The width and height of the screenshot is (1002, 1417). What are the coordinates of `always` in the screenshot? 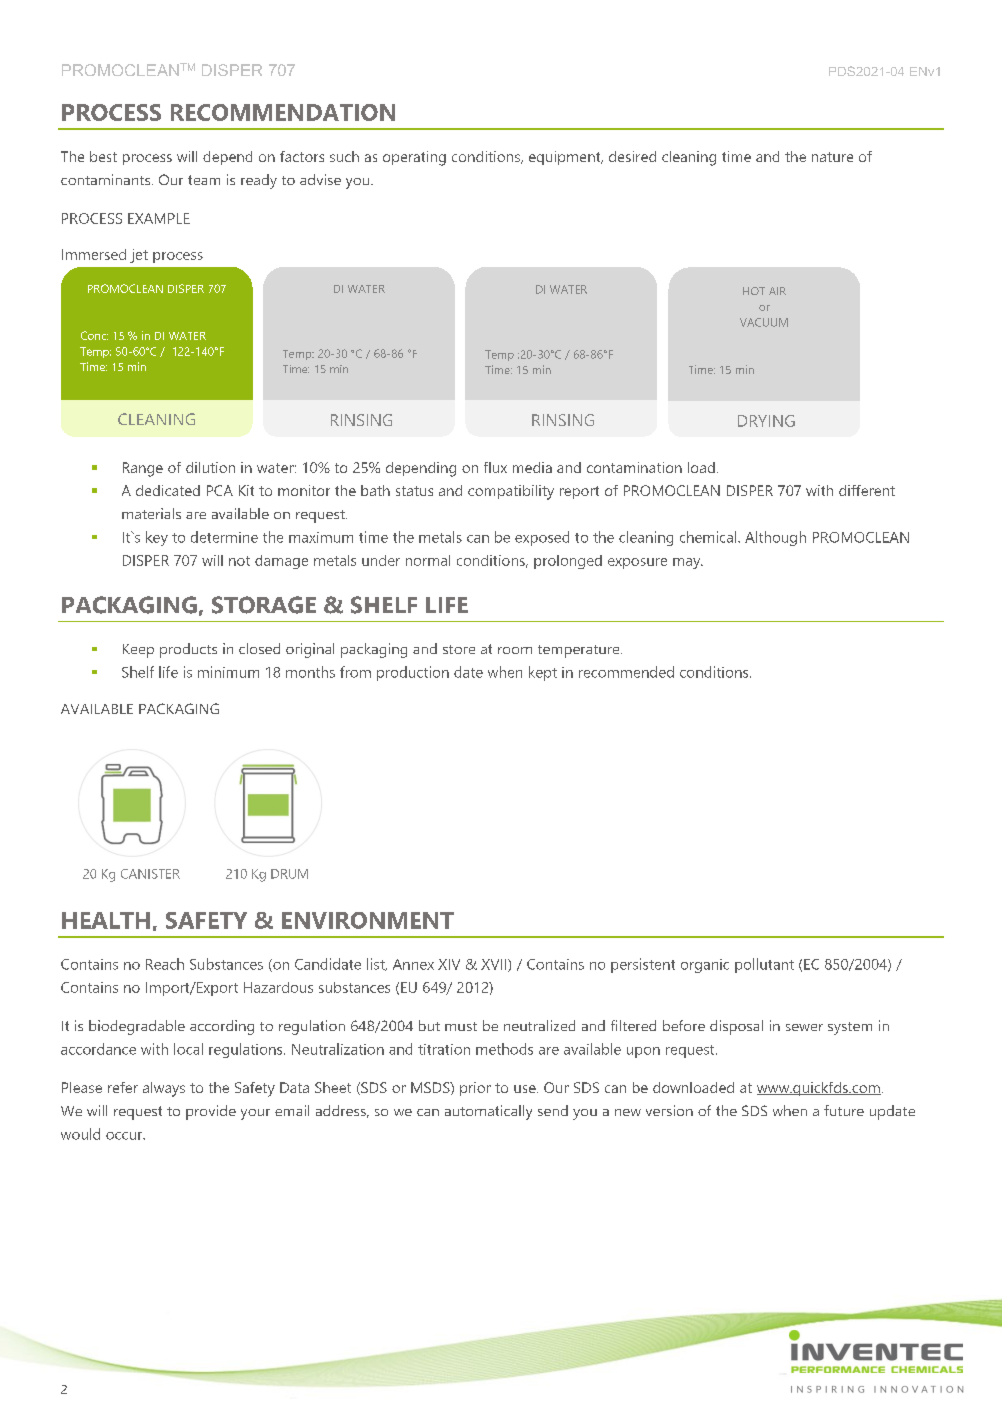 It's located at (164, 1089).
